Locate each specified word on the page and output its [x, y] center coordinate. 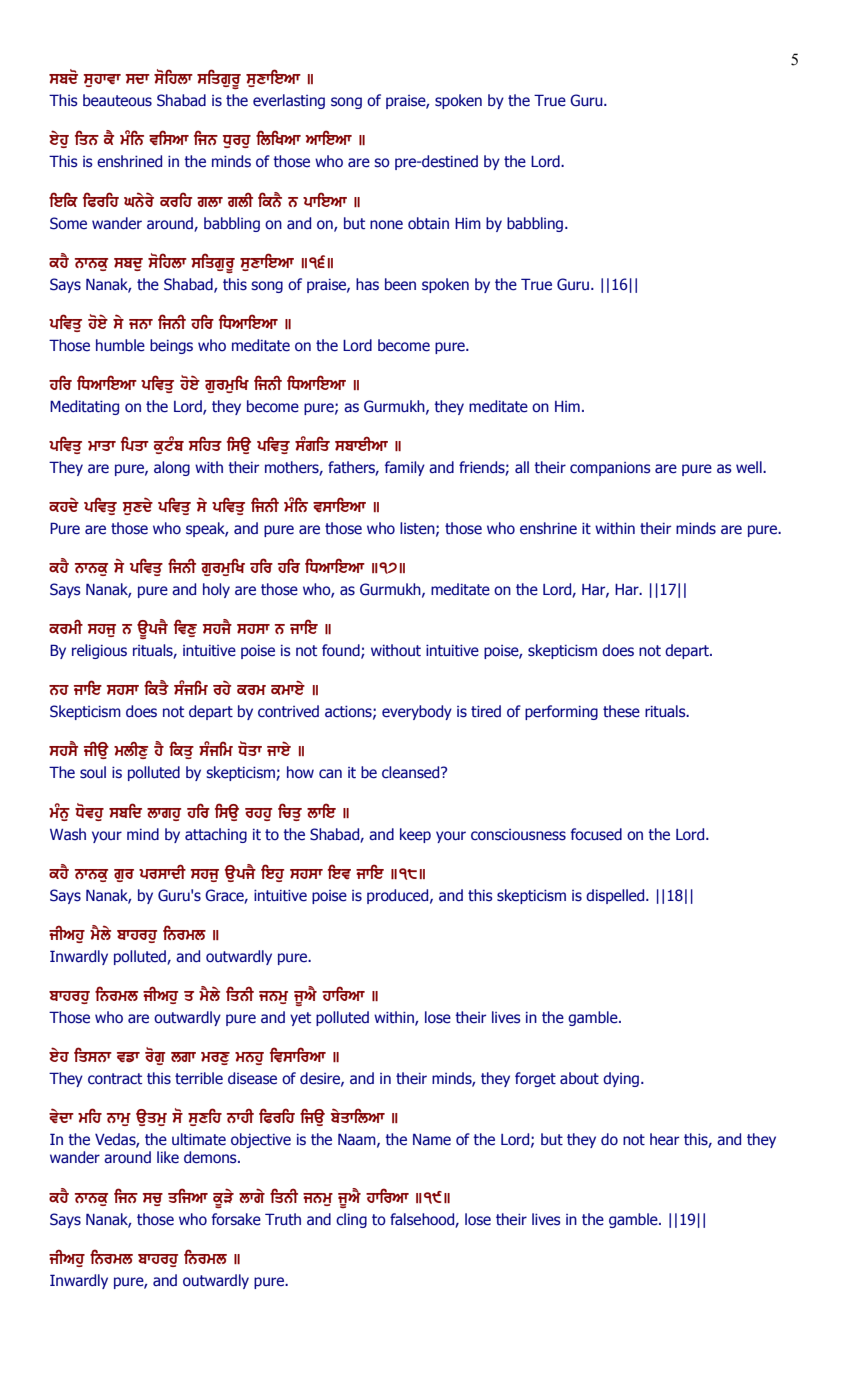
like [168, 1157]
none [386, 225]
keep [415, 835]
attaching [216, 835]
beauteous [117, 100]
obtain [428, 223]
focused [596, 834]
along [172, 468]
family [405, 468]
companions [610, 469]
